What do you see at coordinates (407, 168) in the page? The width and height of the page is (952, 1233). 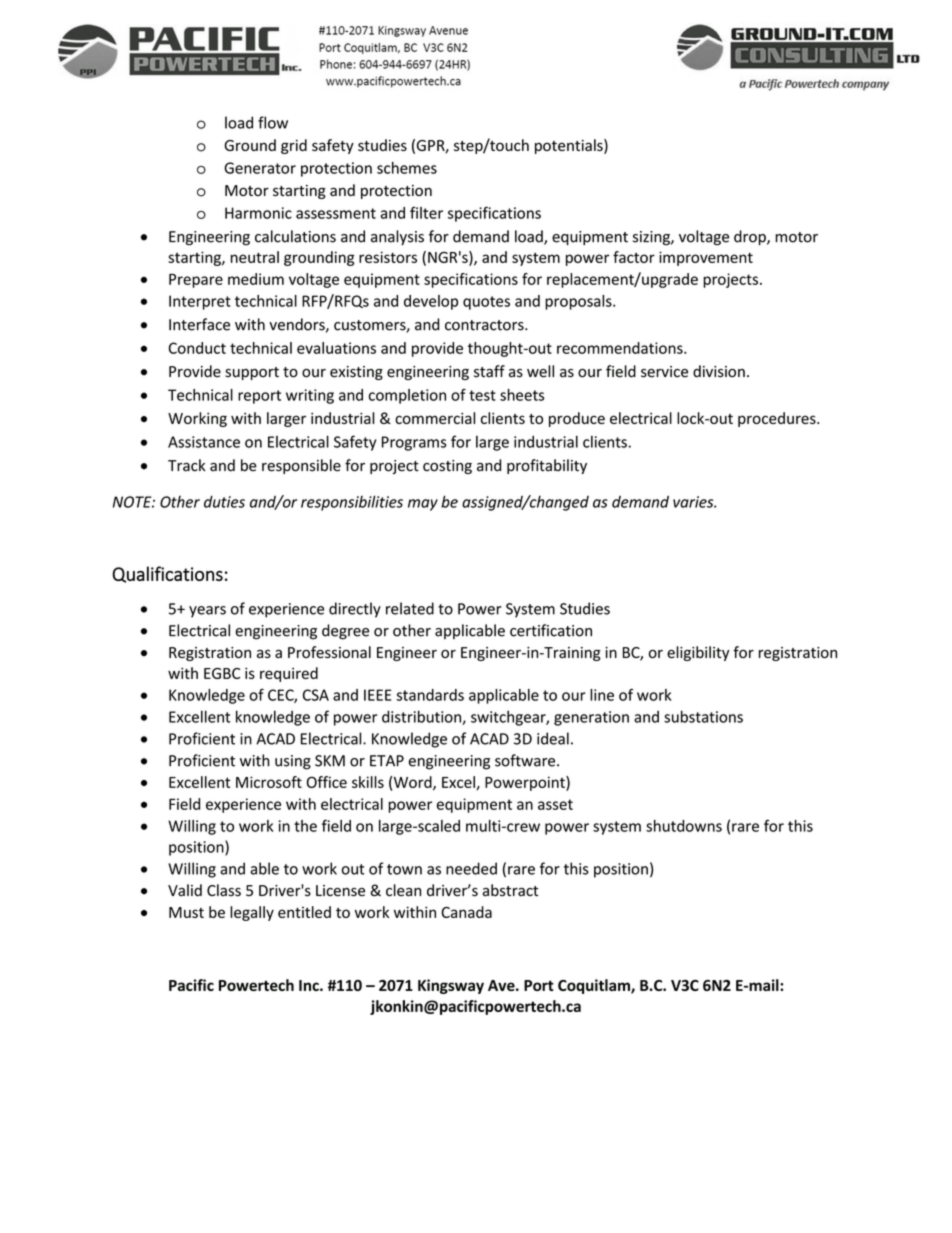 I see `schemes` at bounding box center [407, 168].
